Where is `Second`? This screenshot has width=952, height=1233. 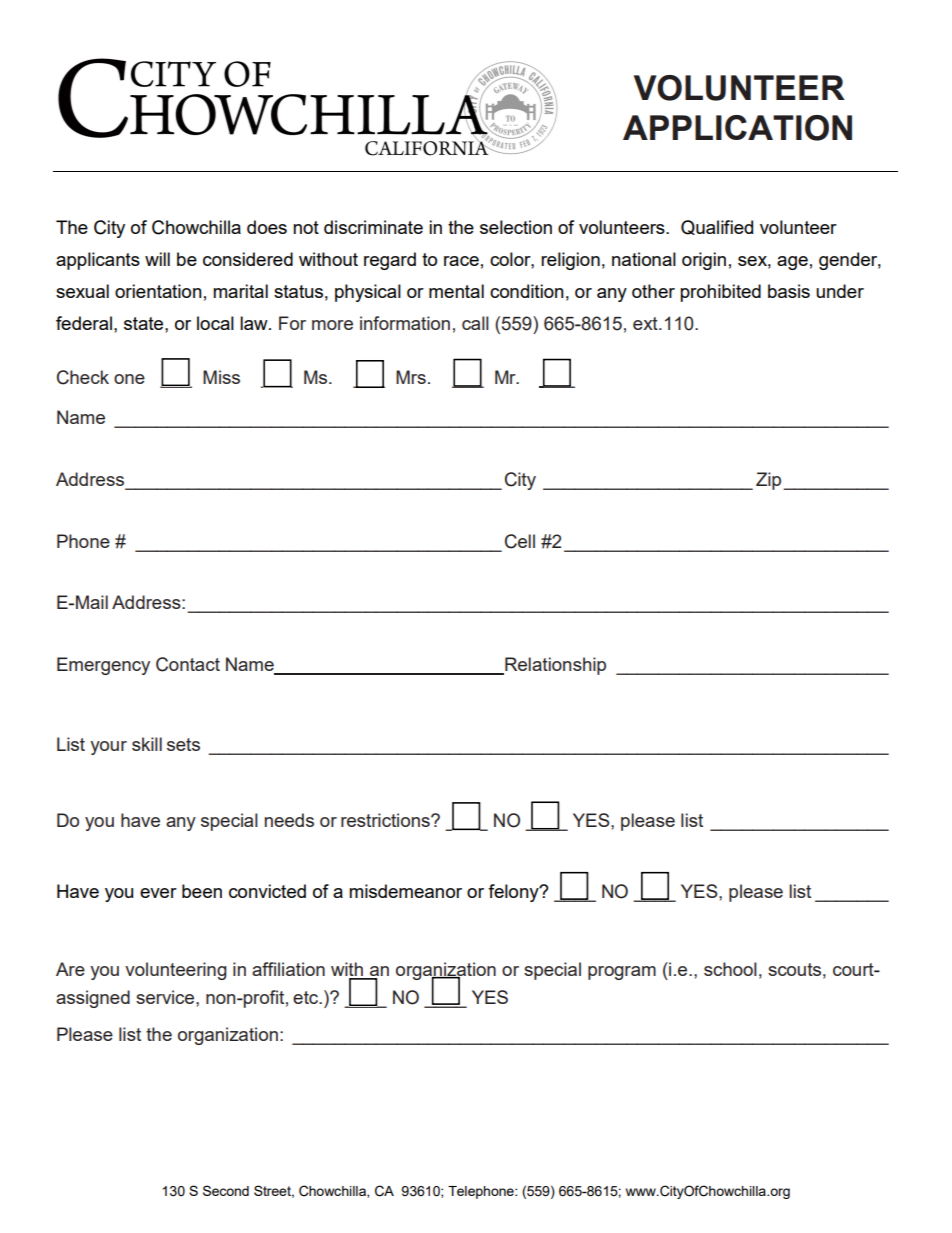 Second is located at coordinates (226, 1190).
